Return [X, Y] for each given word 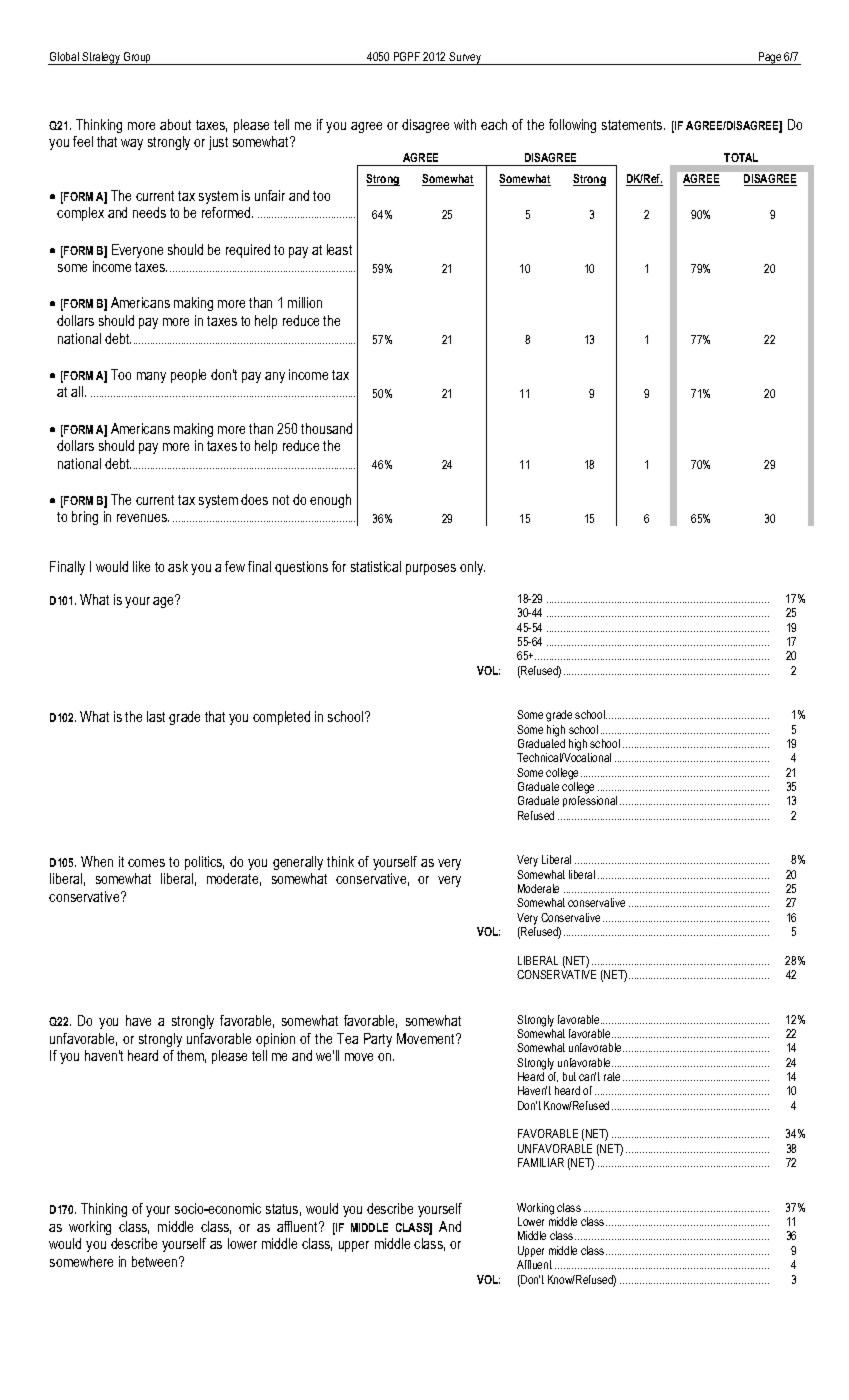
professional [590, 801]
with [465, 124]
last [156, 716]
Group [138, 58]
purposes [431, 569]
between [156, 1261]
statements [633, 125]
